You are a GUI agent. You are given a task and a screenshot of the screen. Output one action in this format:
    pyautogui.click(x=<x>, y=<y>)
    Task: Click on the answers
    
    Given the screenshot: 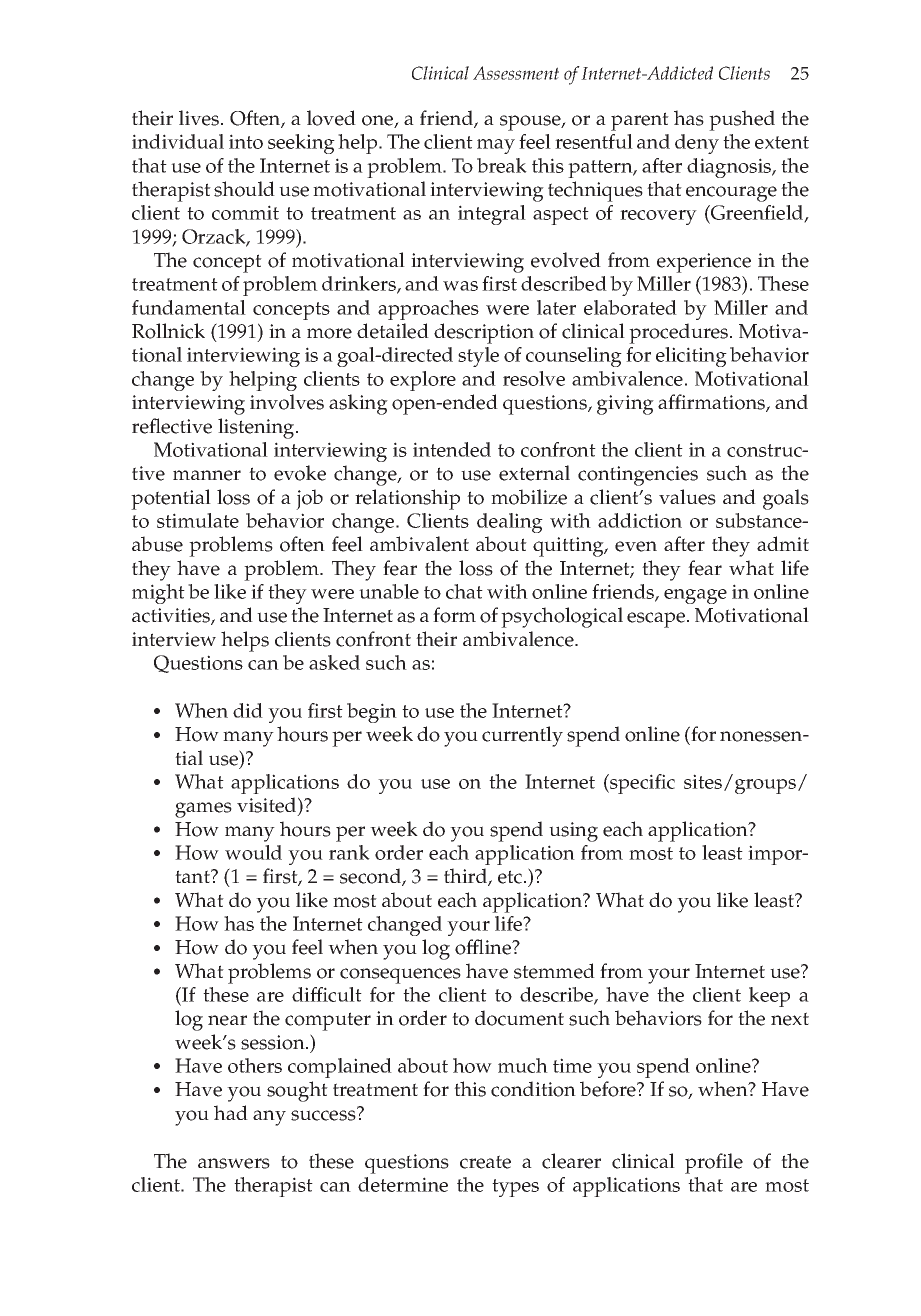 What is the action you would take?
    pyautogui.click(x=234, y=1163)
